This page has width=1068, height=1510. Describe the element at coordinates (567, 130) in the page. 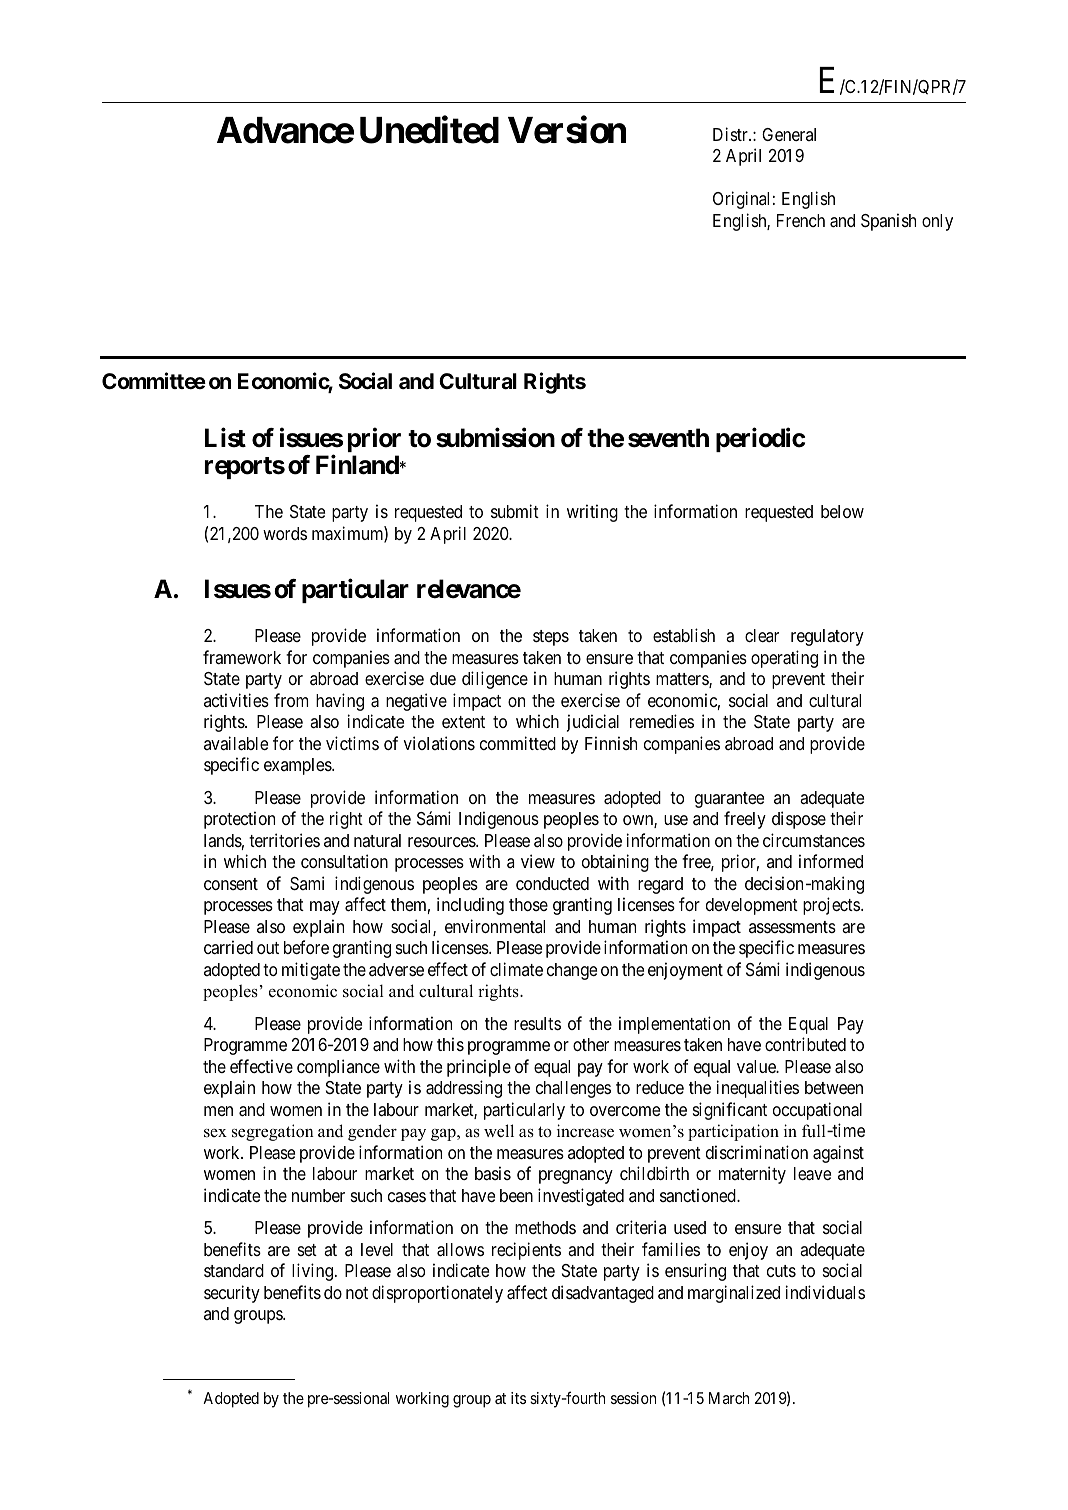

I see `Version` at that location.
